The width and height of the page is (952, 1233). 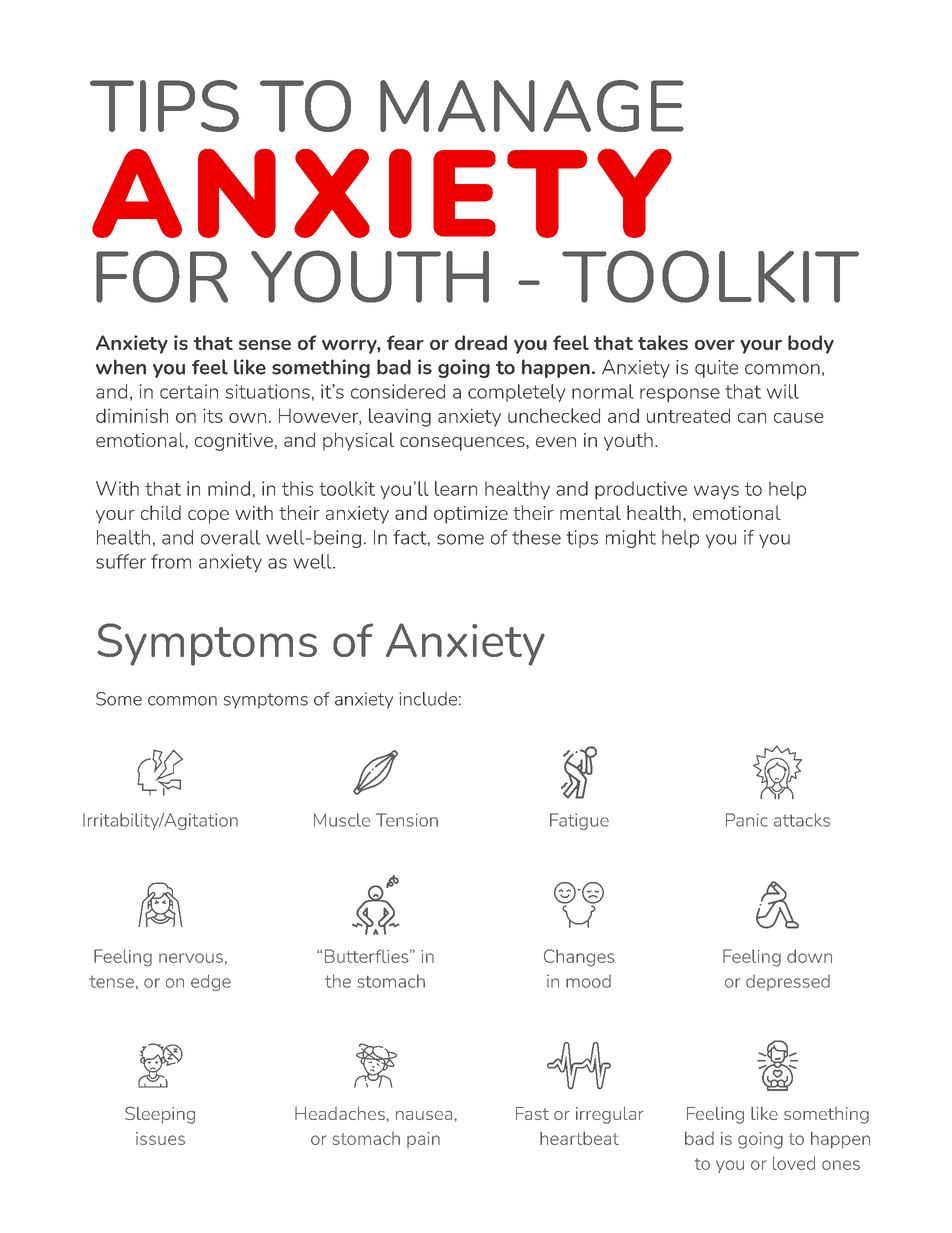 What do you see at coordinates (532, 106) in the page?
I see `MANAGE` at bounding box center [532, 106].
